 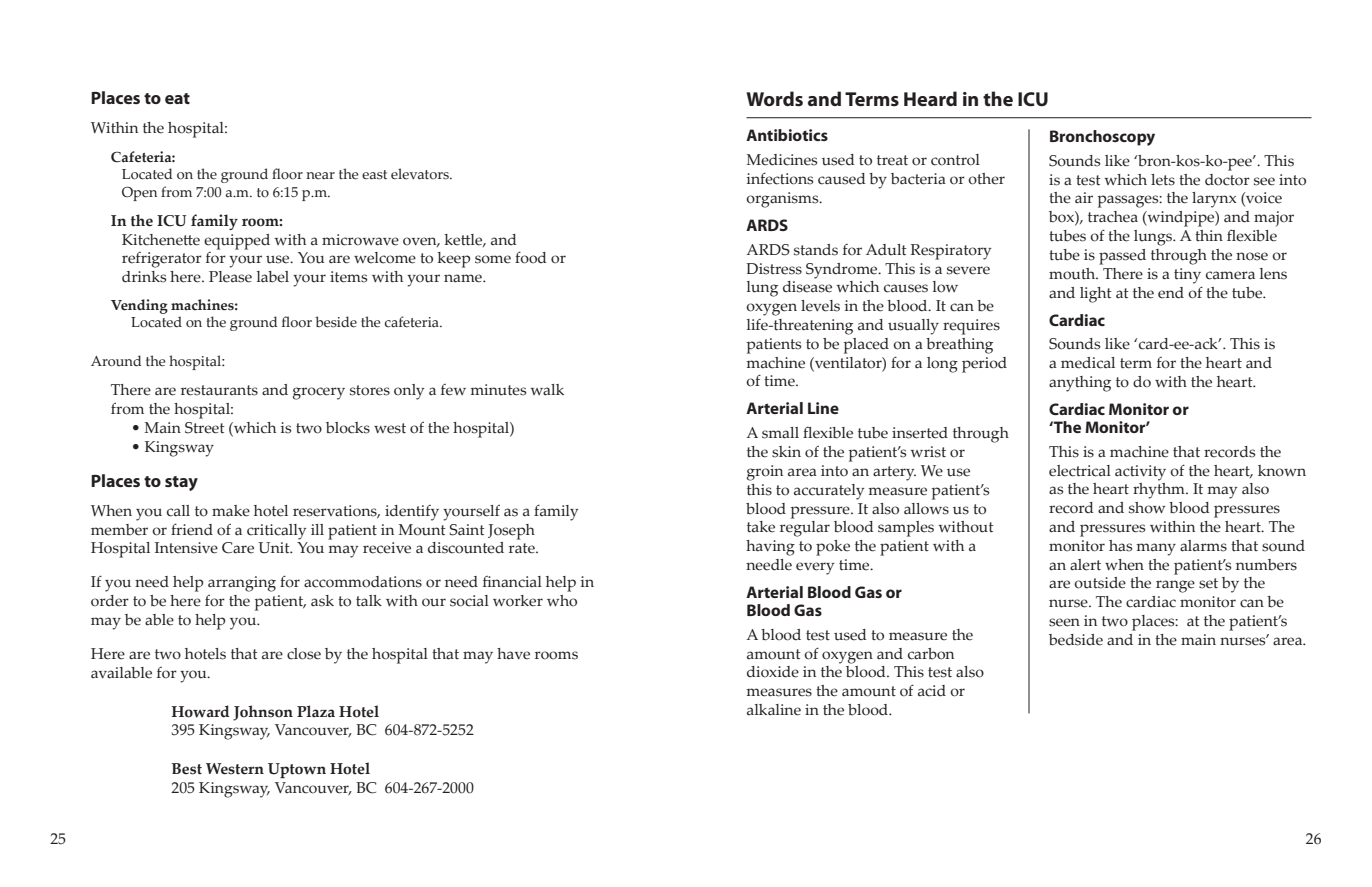 I want to click on Uptown, so click(x=297, y=770).
